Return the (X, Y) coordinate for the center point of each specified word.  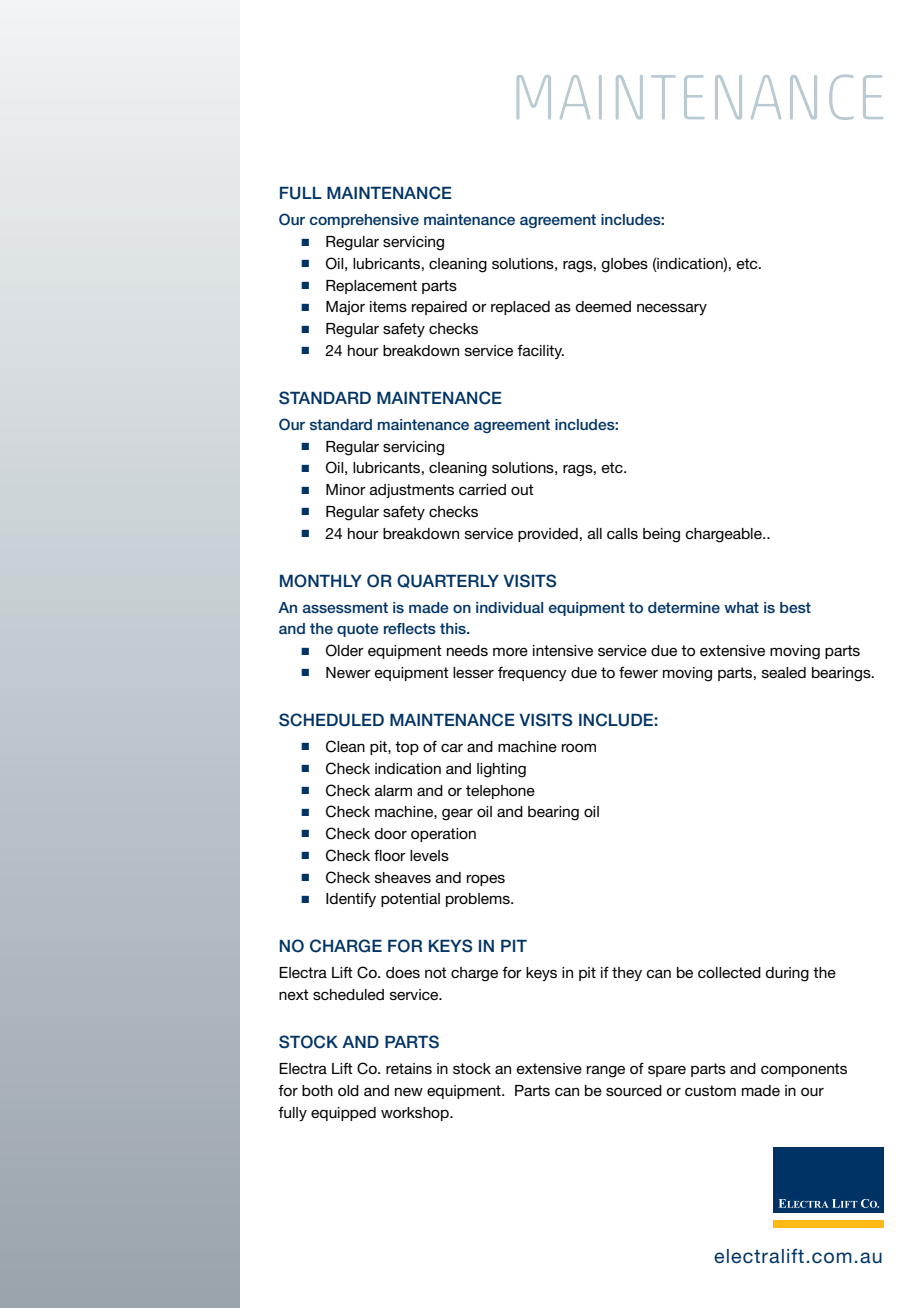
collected (729, 972)
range (606, 1071)
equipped (343, 1114)
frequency (532, 674)
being (661, 535)
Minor (346, 489)
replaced (520, 308)
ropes (486, 880)
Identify (351, 900)
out (522, 489)
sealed (784, 672)
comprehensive (364, 221)
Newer (348, 672)
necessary (672, 309)
